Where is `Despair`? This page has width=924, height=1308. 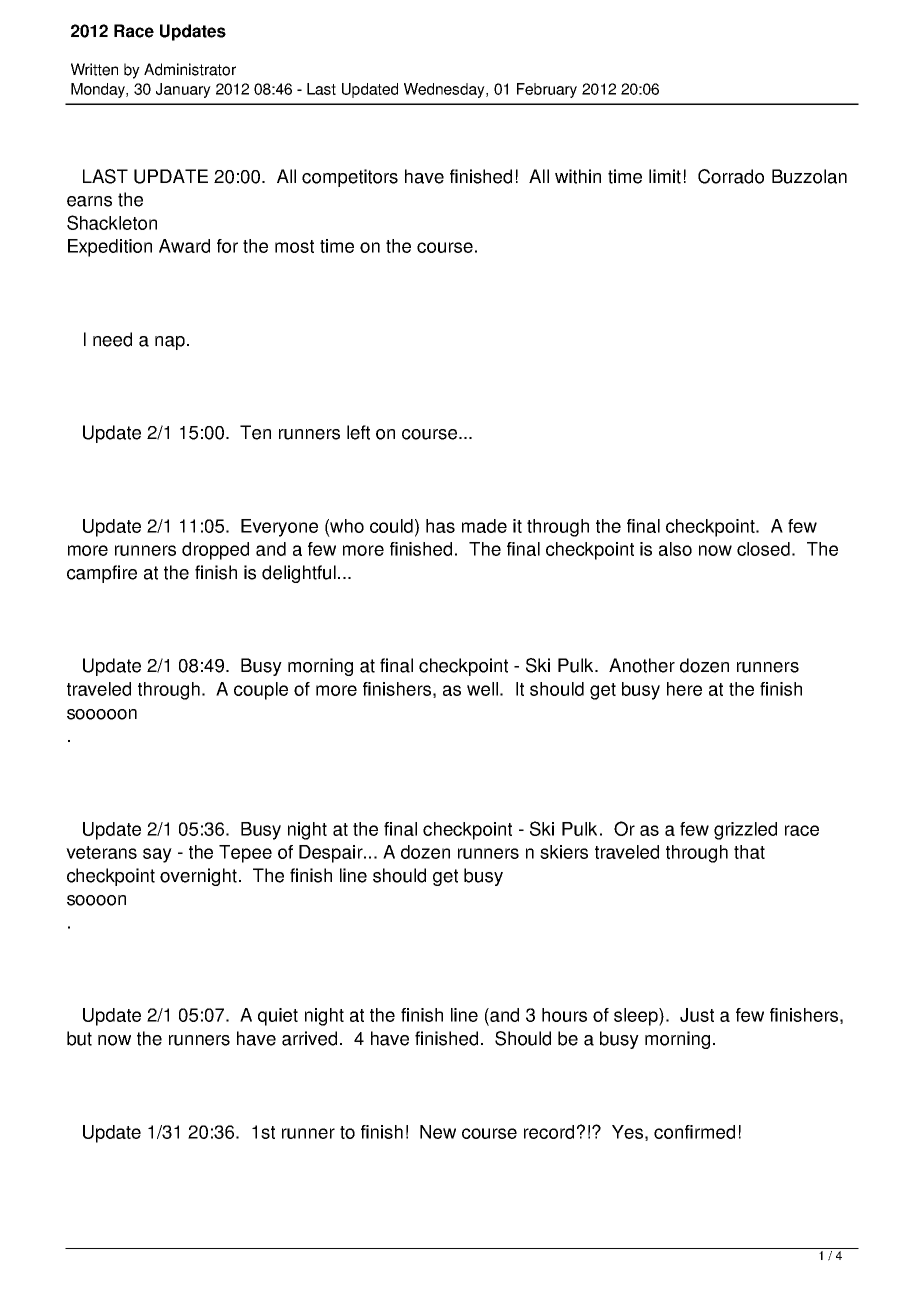 Despair is located at coordinates (332, 854).
